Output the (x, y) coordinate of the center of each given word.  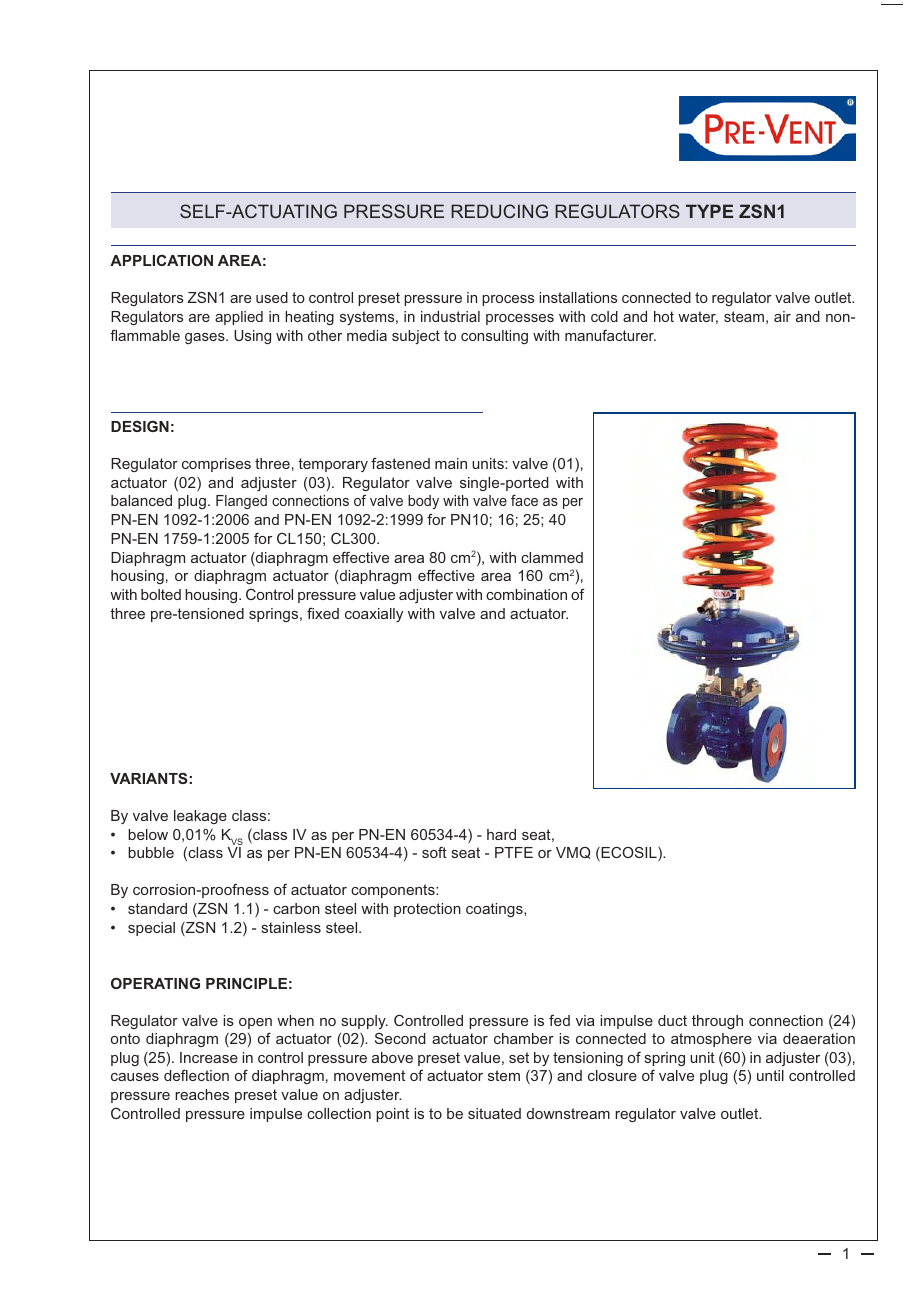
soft (434, 852)
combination (526, 594)
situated (494, 1113)
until (770, 1075)
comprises (216, 465)
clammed (552, 557)
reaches (202, 1094)
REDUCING (499, 211)
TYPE (709, 211)
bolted (161, 594)
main (451, 463)
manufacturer (610, 335)
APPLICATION (161, 260)
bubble (151, 852)
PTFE (514, 852)
